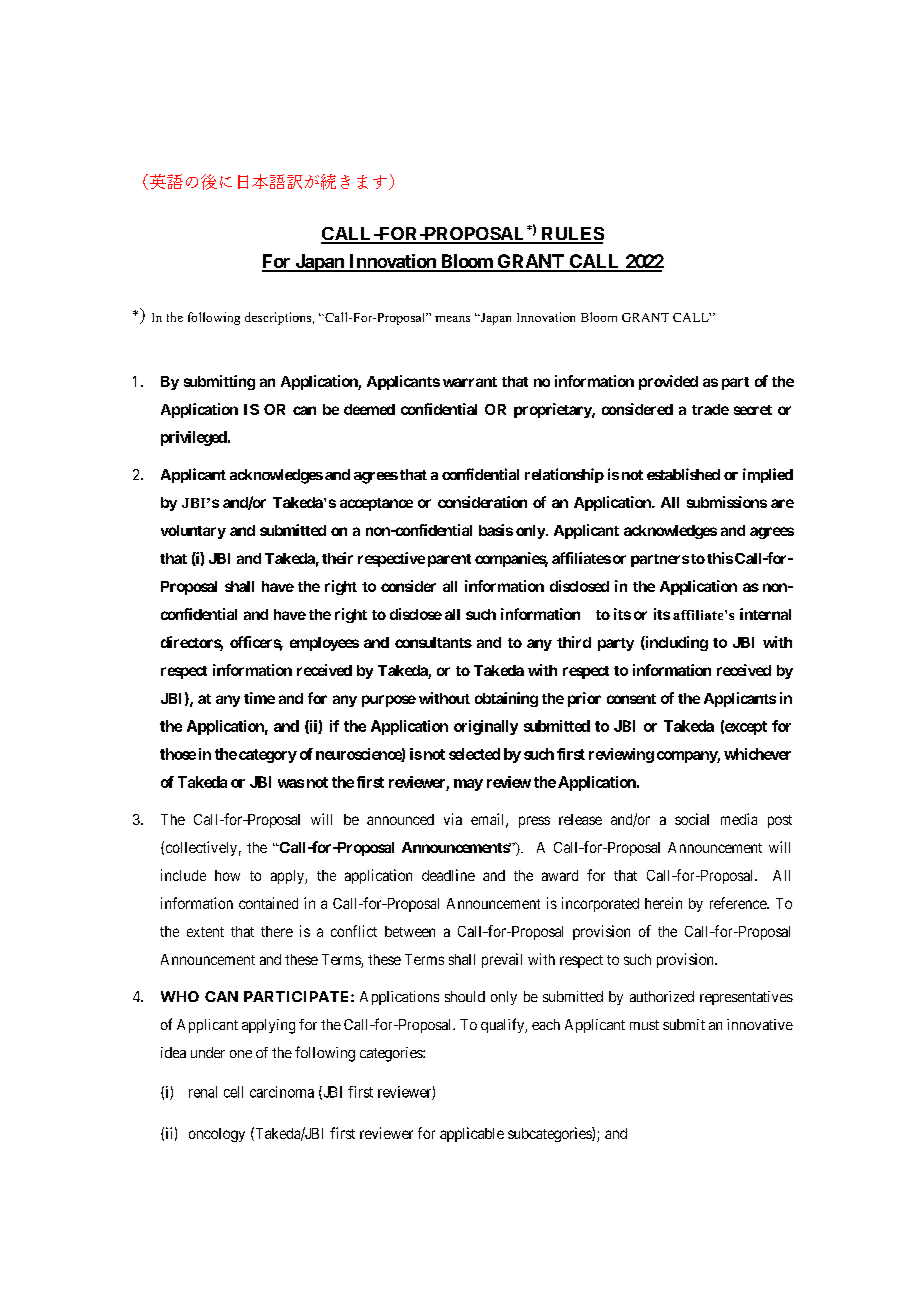 The height and width of the screenshot is (1308, 924). I want to click on RULES, so click(571, 235).
